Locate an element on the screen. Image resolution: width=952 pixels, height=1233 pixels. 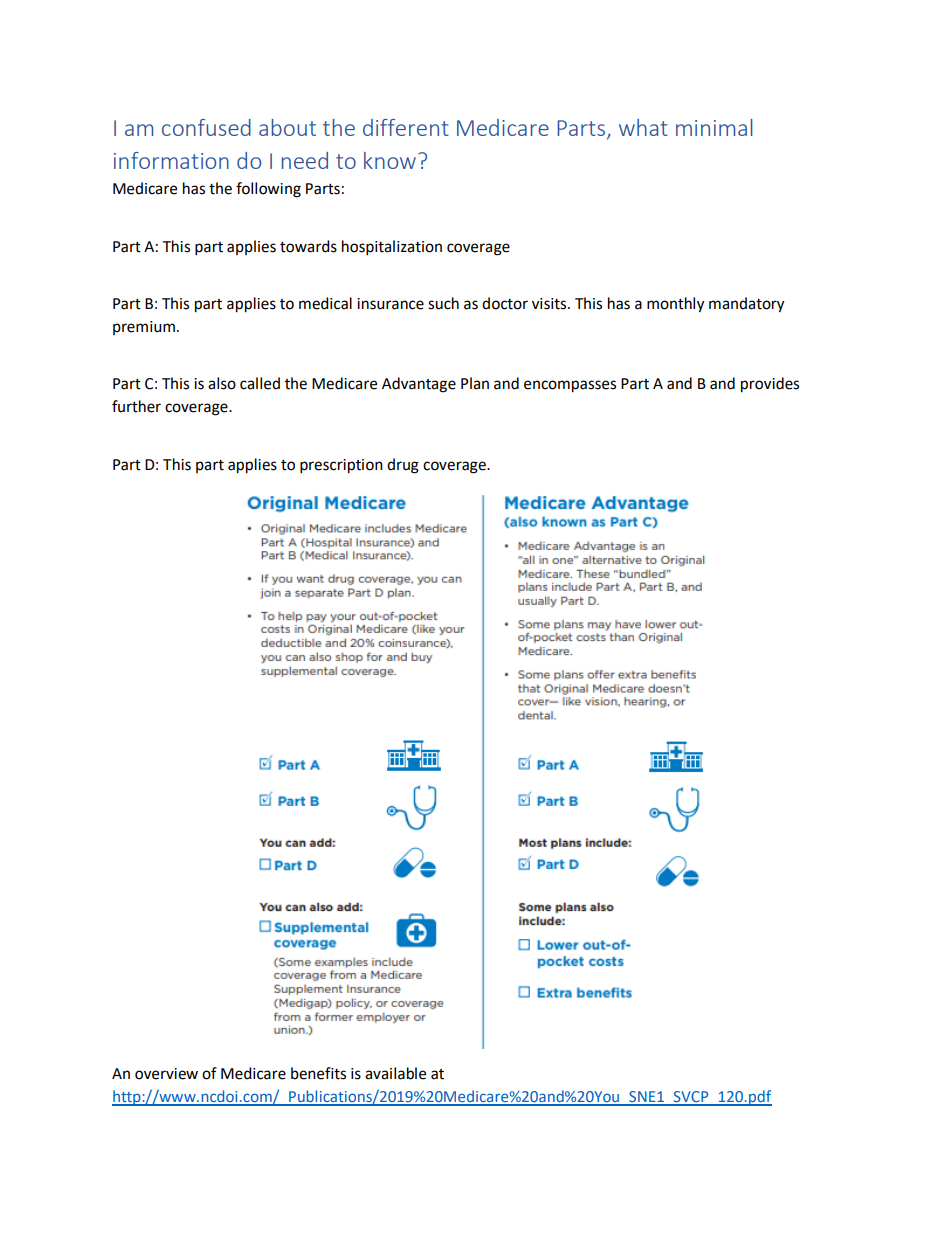
different is located at coordinates (406, 127).
